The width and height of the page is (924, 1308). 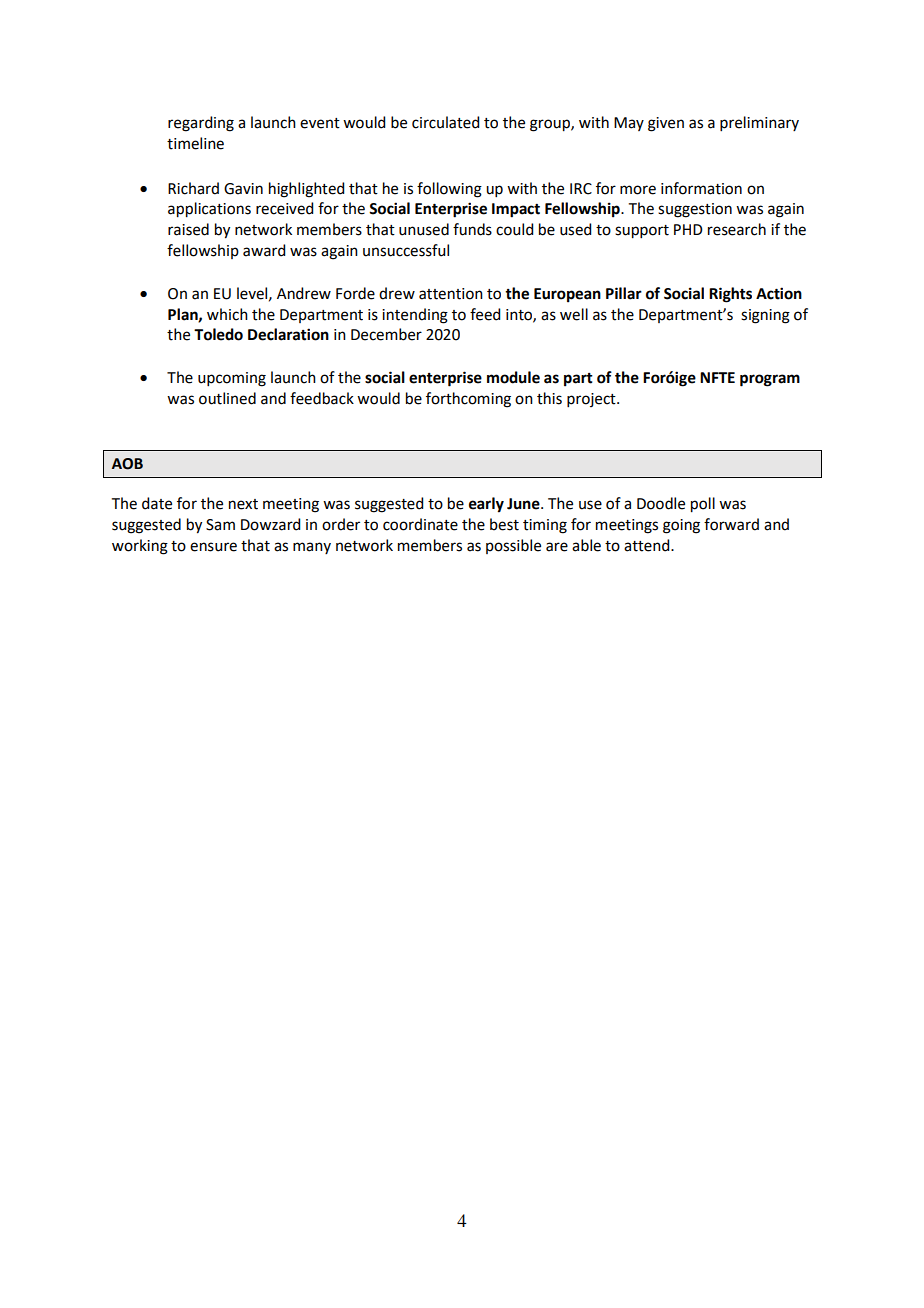 I want to click on Toledo, so click(x=218, y=334).
